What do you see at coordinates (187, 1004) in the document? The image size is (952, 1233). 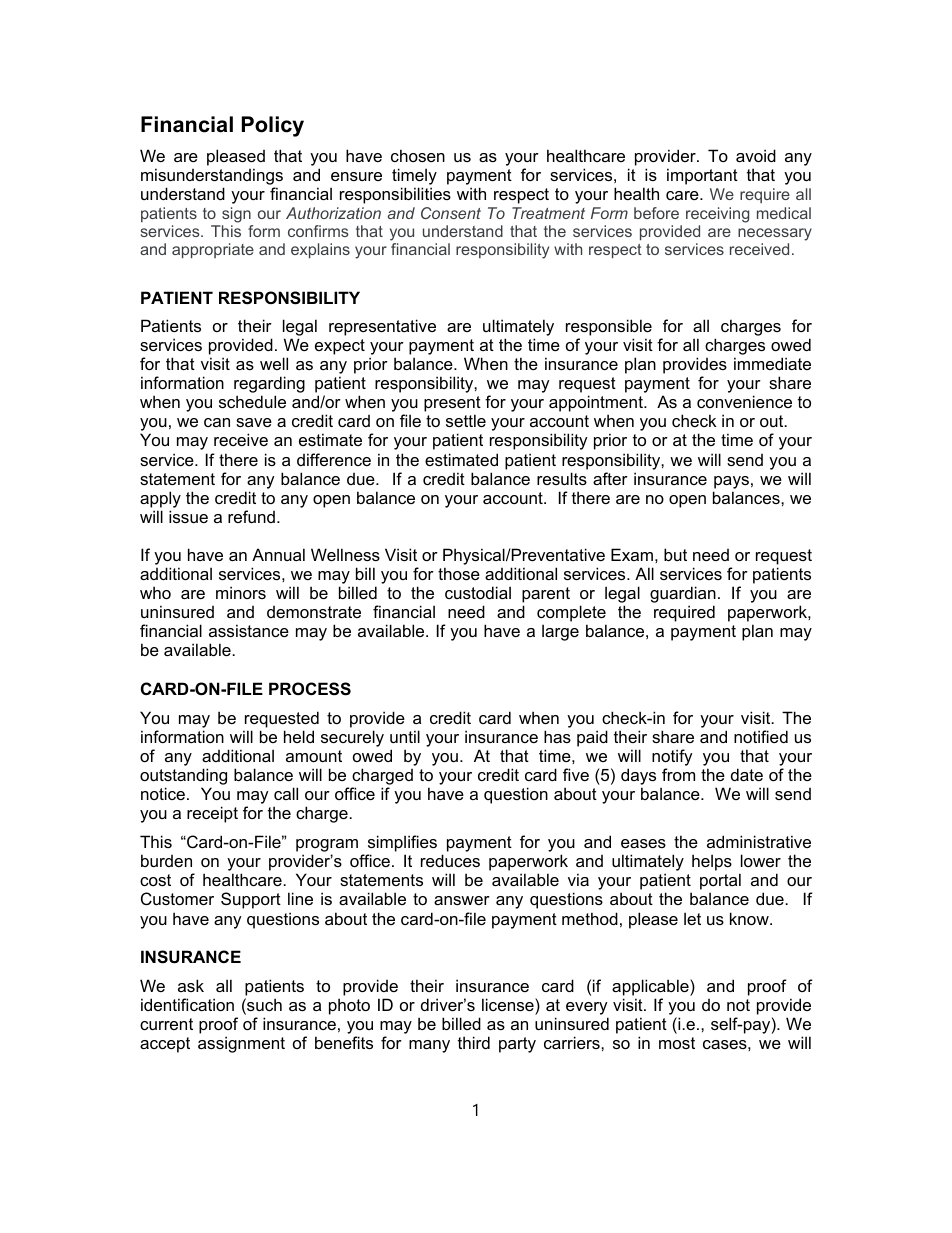 I see `identification` at bounding box center [187, 1004].
